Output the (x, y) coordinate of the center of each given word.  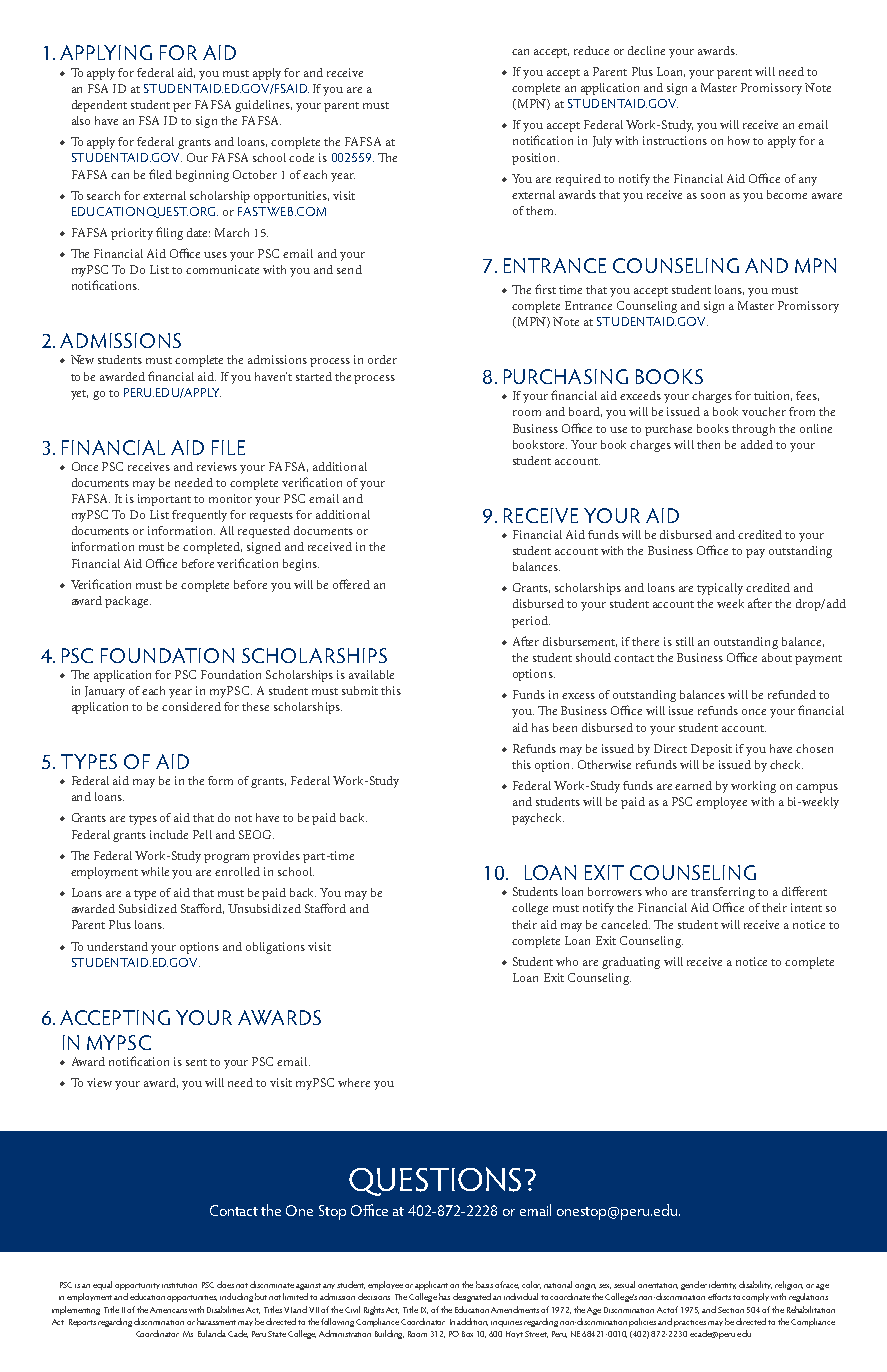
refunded (792, 694)
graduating (631, 963)
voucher (764, 411)
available (371, 674)
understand (117, 946)
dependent (99, 106)
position (535, 159)
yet (79, 395)
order (382, 359)
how (739, 140)
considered (191, 706)
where (354, 1082)
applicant (431, 1285)
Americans (168, 1310)
